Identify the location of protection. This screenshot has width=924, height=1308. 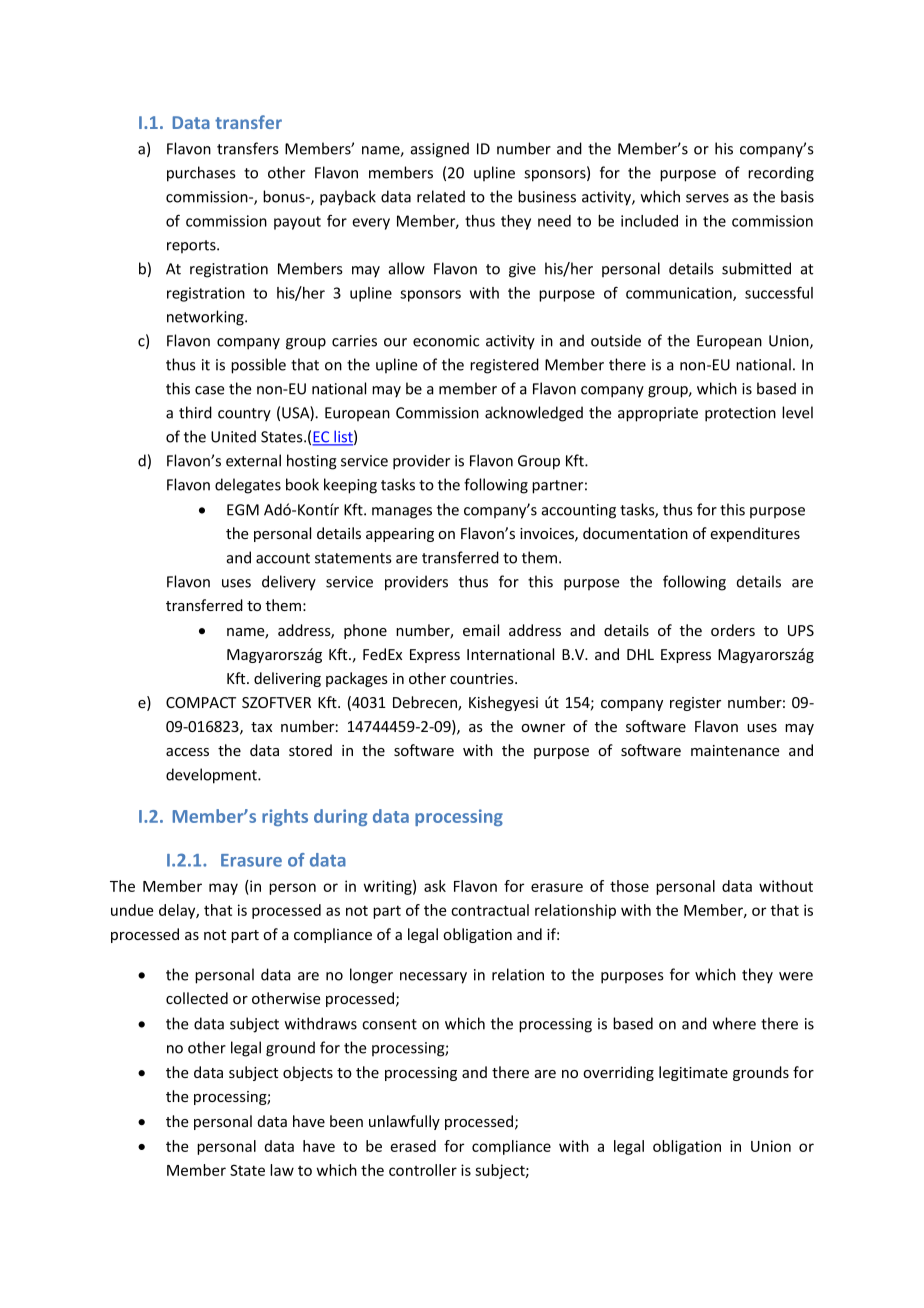
(740, 414).
